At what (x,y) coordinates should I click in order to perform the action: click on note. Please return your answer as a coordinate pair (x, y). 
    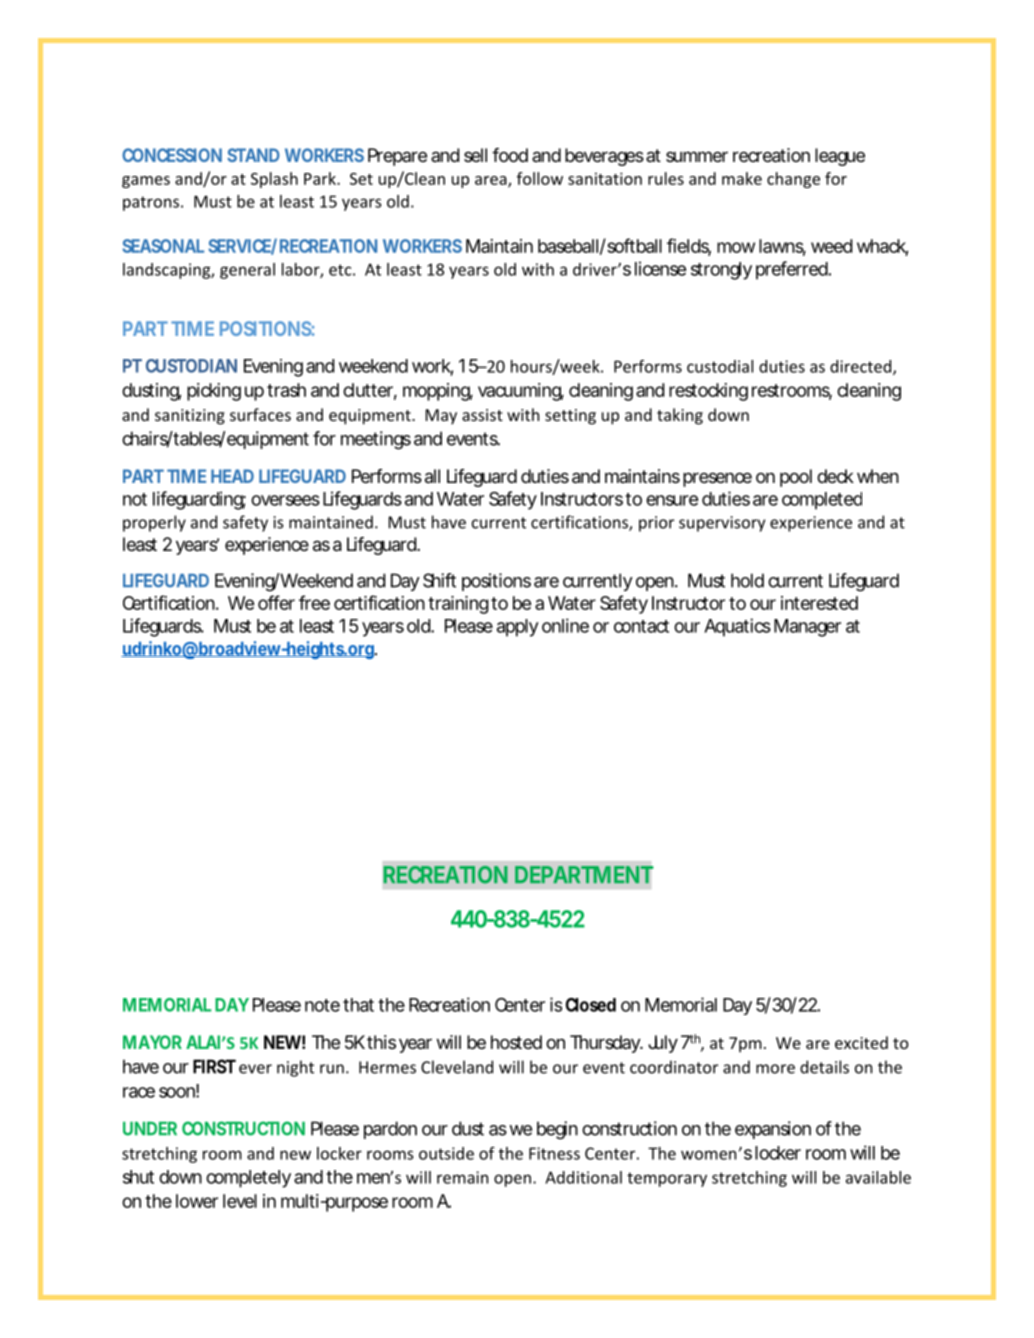
    Looking at the image, I should click on (322, 1005).
